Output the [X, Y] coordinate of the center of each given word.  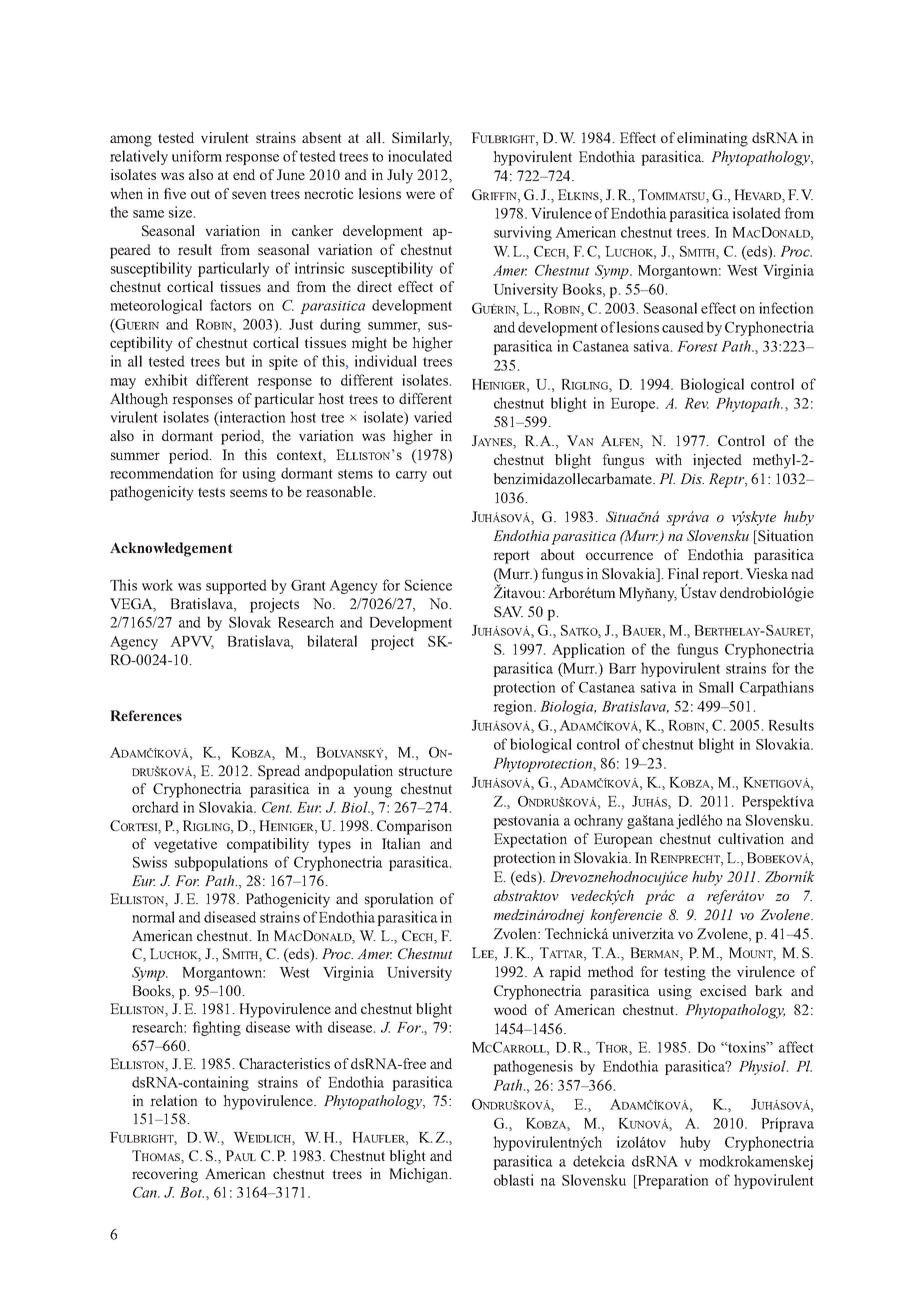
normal [153, 917]
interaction [252, 417]
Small [716, 687]
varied [433, 417]
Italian [401, 843]
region [514, 707]
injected [717, 461]
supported [236, 586]
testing [685, 973]
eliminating [712, 139]
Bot [192, 1192]
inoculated [420, 156]
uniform [197, 156]
